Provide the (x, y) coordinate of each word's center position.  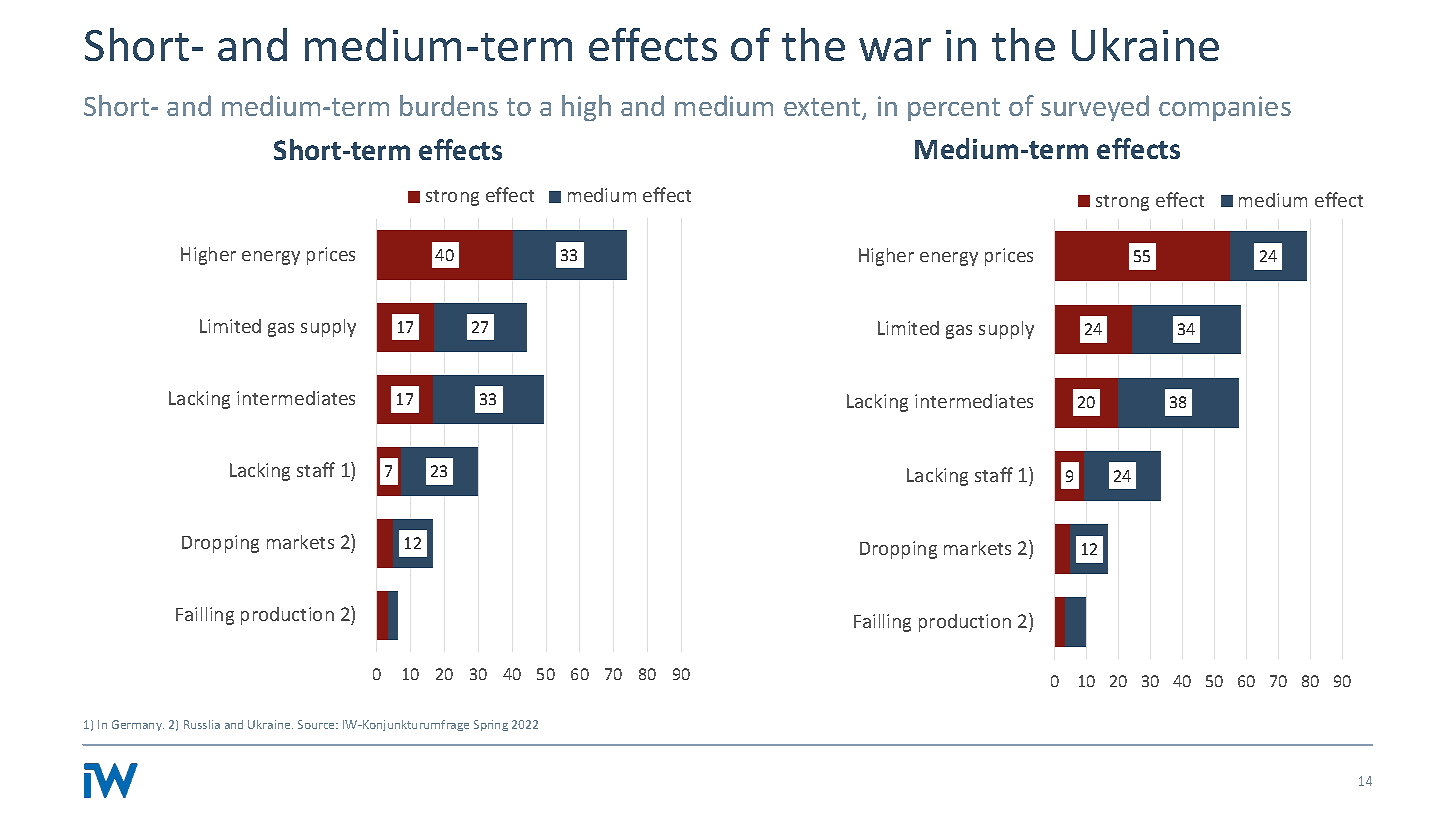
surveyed (1095, 108)
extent (823, 108)
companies (1225, 108)
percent (954, 109)
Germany (138, 725)
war (895, 49)
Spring (491, 725)
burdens (449, 105)
